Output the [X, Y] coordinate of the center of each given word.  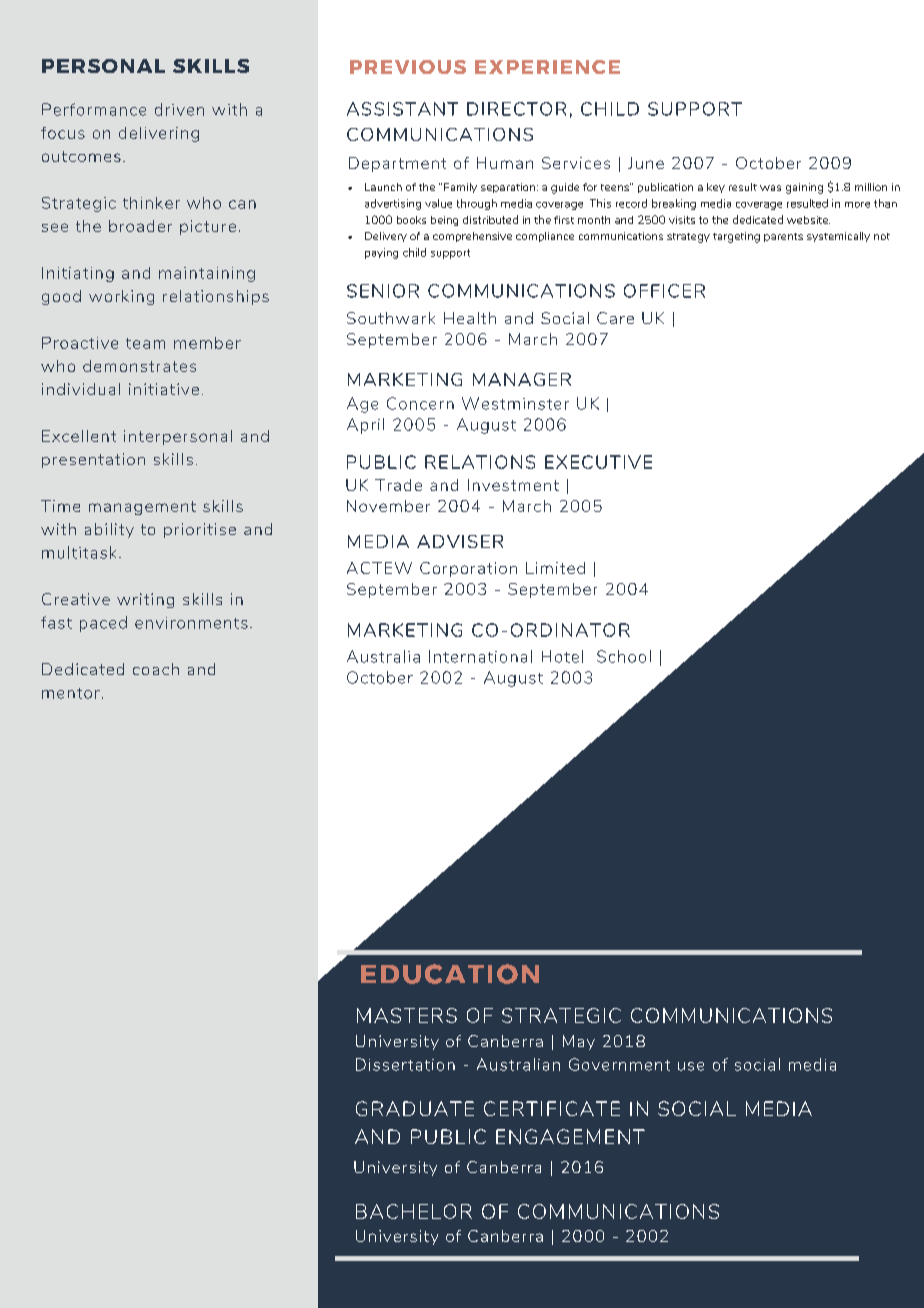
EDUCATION [450, 974]
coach [156, 669]
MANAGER [522, 379]
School [624, 656]
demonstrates [139, 366]
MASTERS [407, 1015]
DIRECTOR [516, 109]
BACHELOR [414, 1211]
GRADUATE [415, 1108]
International [480, 656]
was [770, 188]
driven [179, 109]
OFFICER [664, 291]
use [691, 1066]
